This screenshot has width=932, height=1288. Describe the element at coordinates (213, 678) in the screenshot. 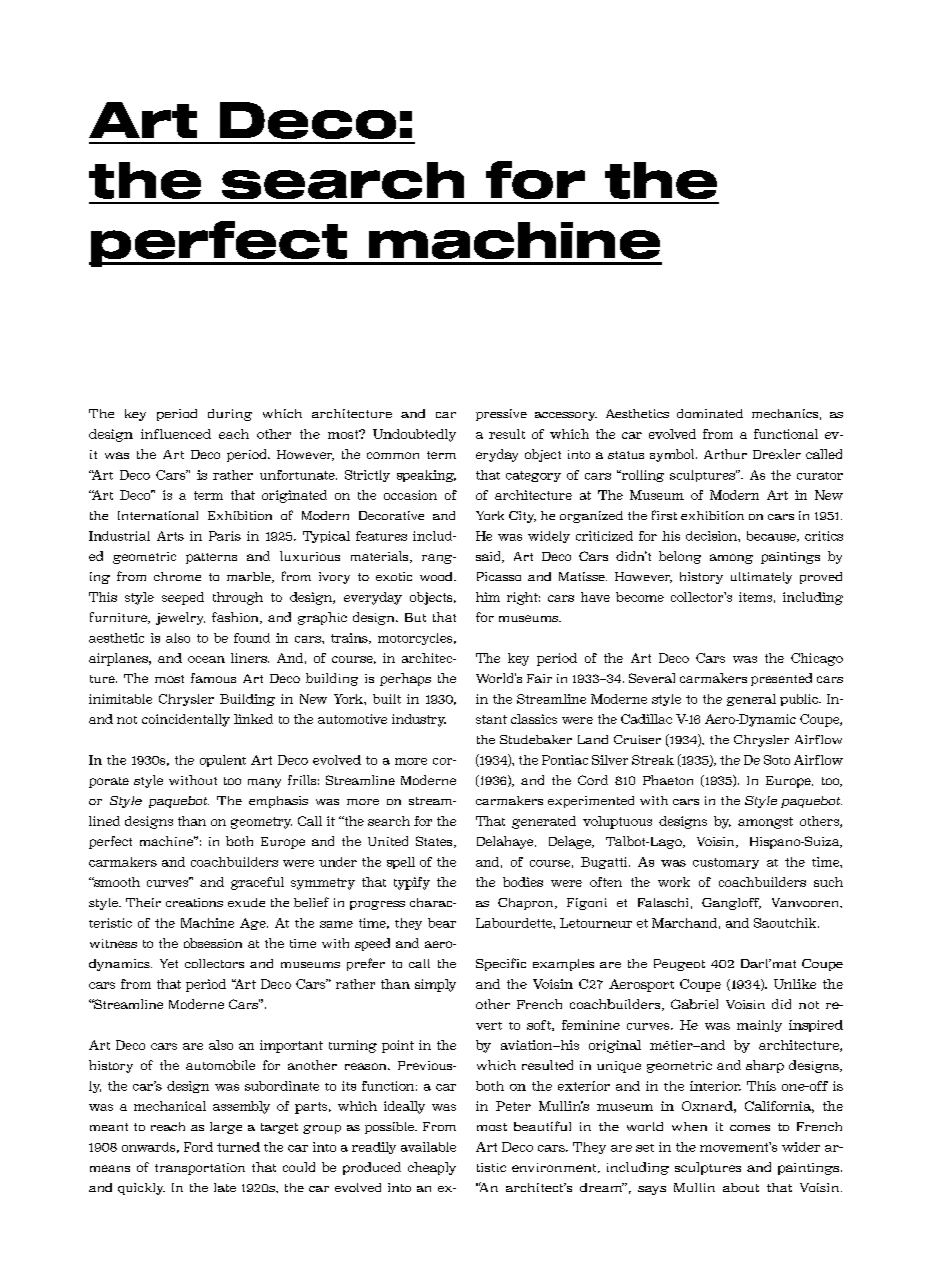

I see `famous` at that location.
